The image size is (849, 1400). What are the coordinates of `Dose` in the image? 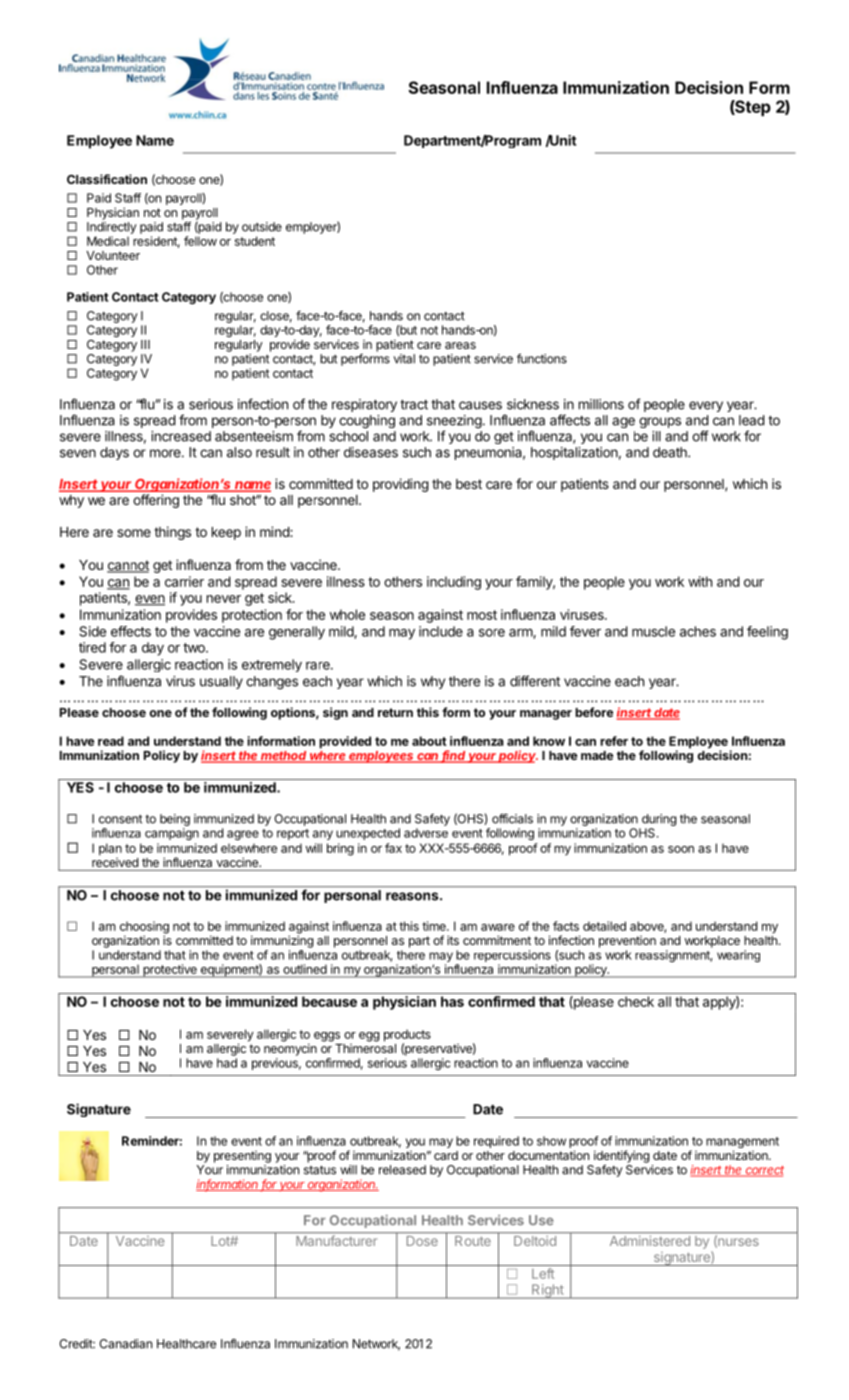 It's located at (422, 1241).
